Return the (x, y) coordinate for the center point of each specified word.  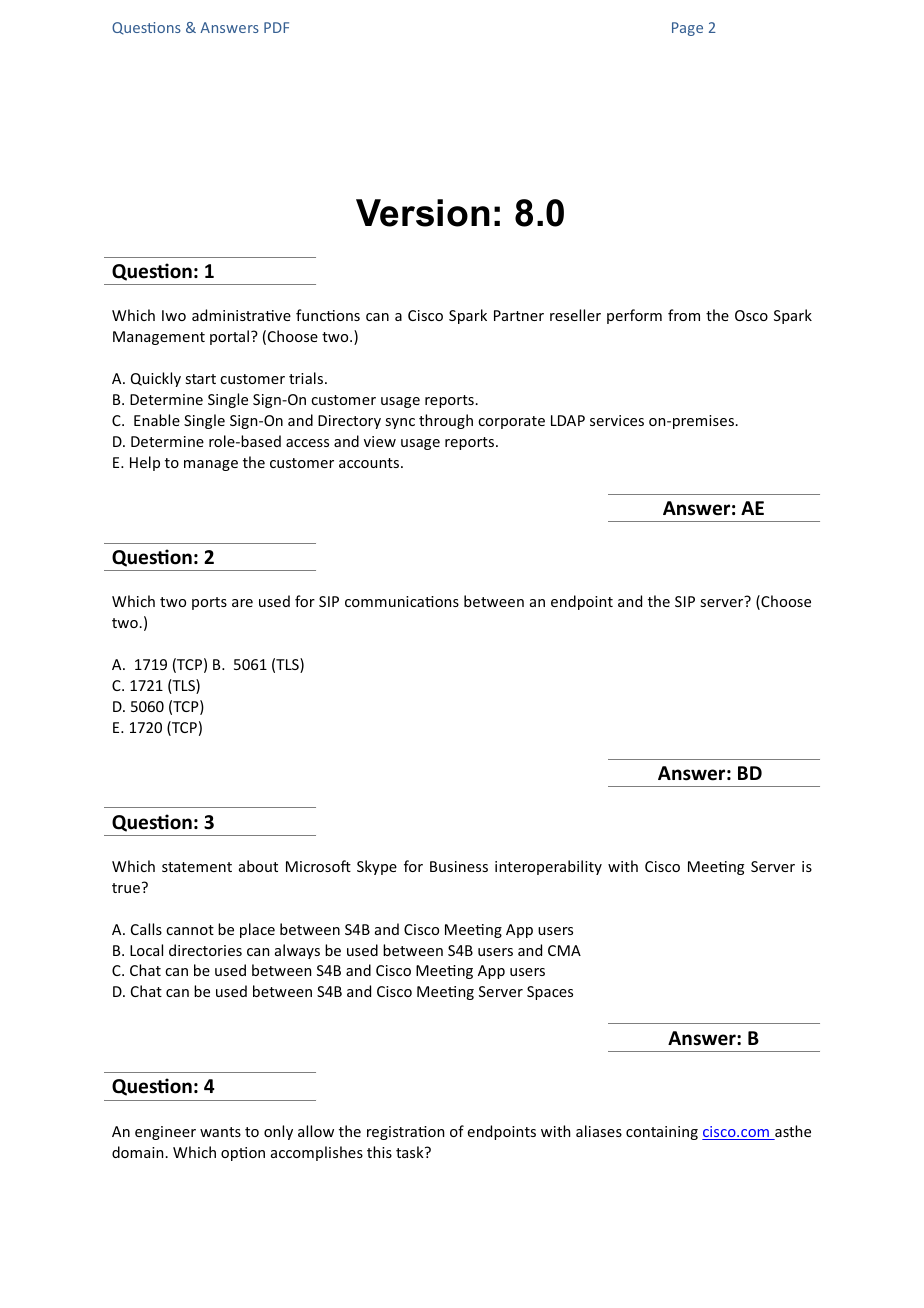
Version (423, 213)
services (617, 420)
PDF (276, 27)
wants (220, 1132)
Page (687, 29)
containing (662, 1133)
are (242, 603)
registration (405, 1133)
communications (402, 601)
